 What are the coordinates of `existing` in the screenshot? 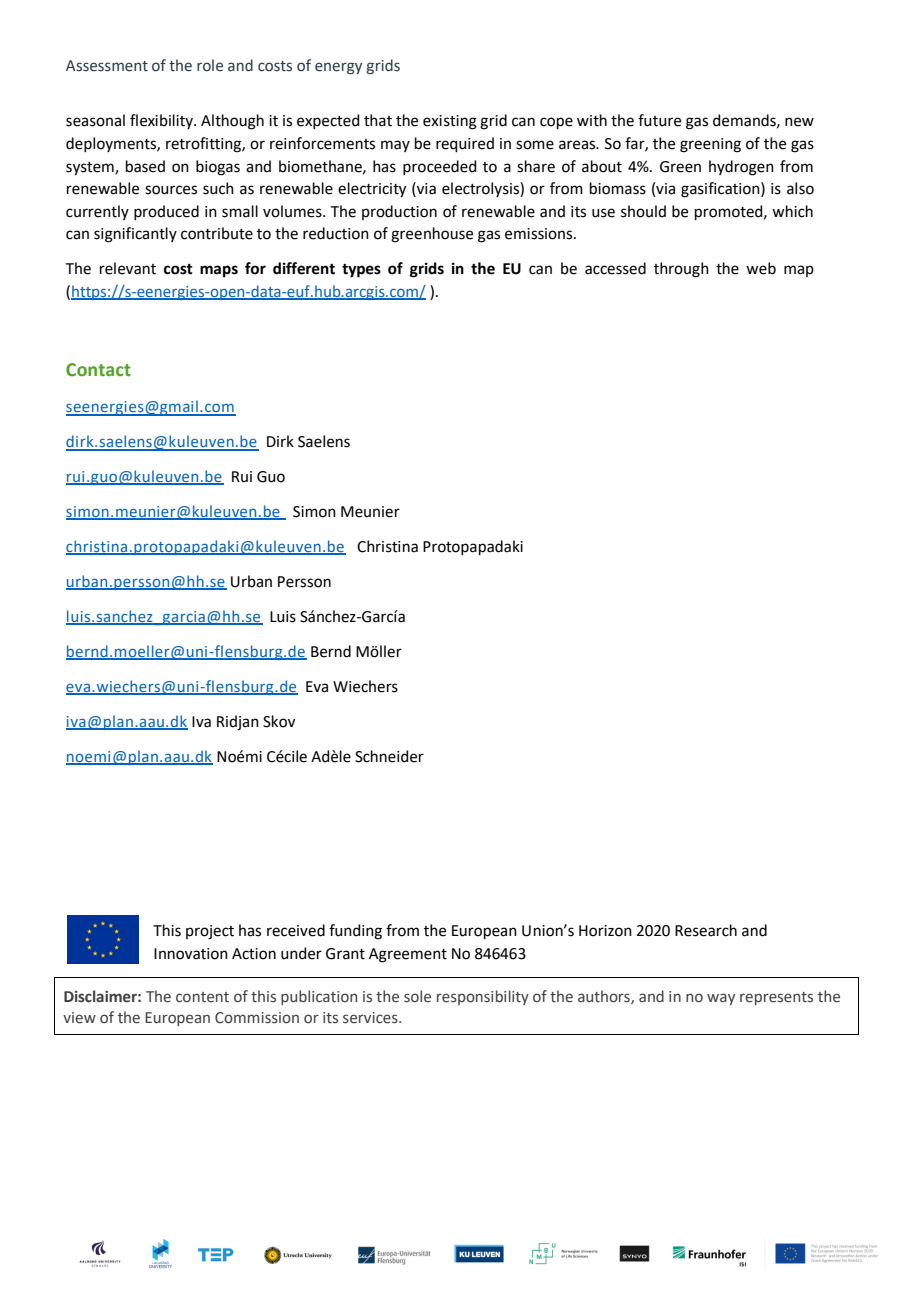 It's located at (450, 122).
